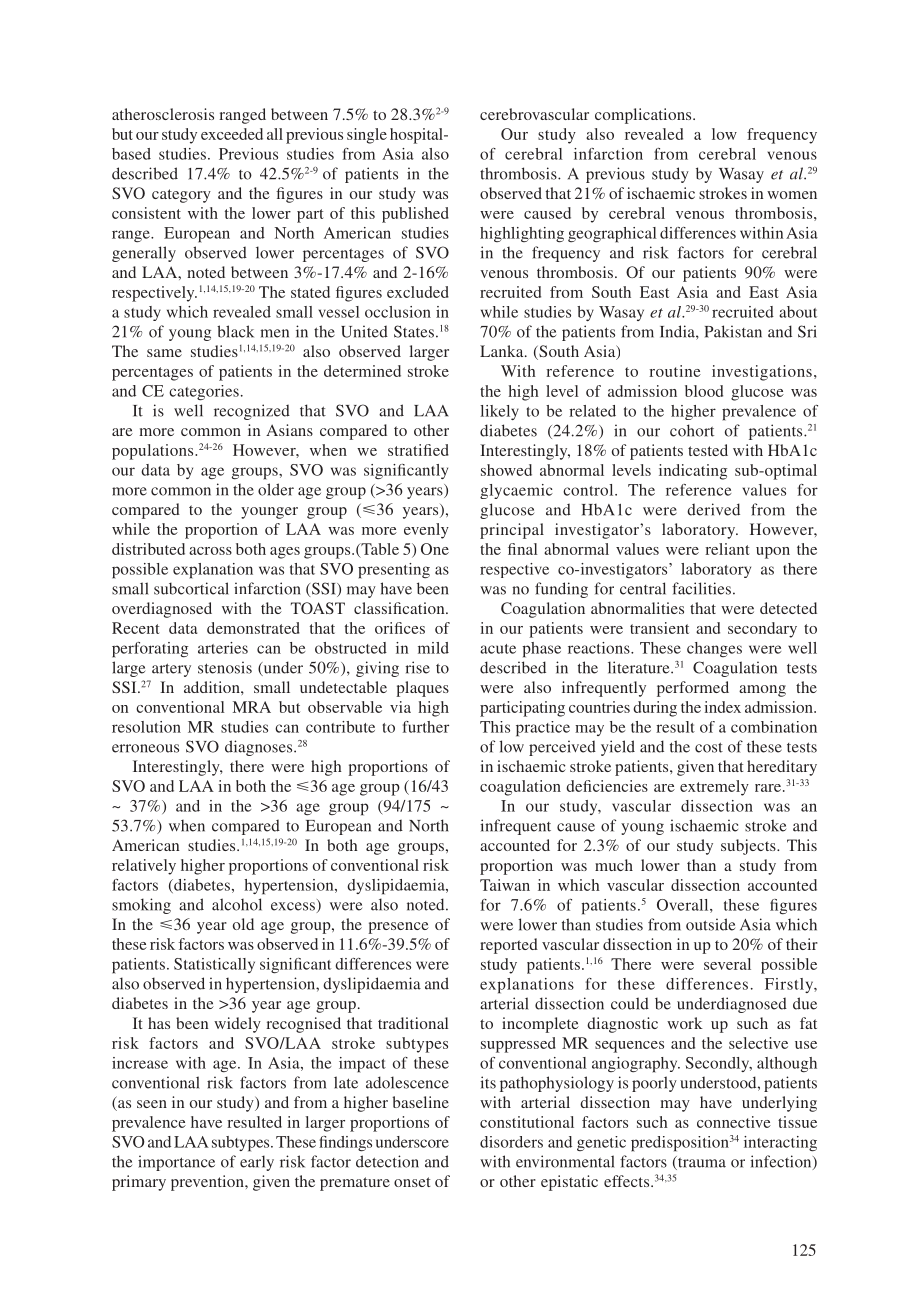 This screenshot has width=924, height=1311. Describe the element at coordinates (506, 470) in the screenshot. I see `showed` at that location.
